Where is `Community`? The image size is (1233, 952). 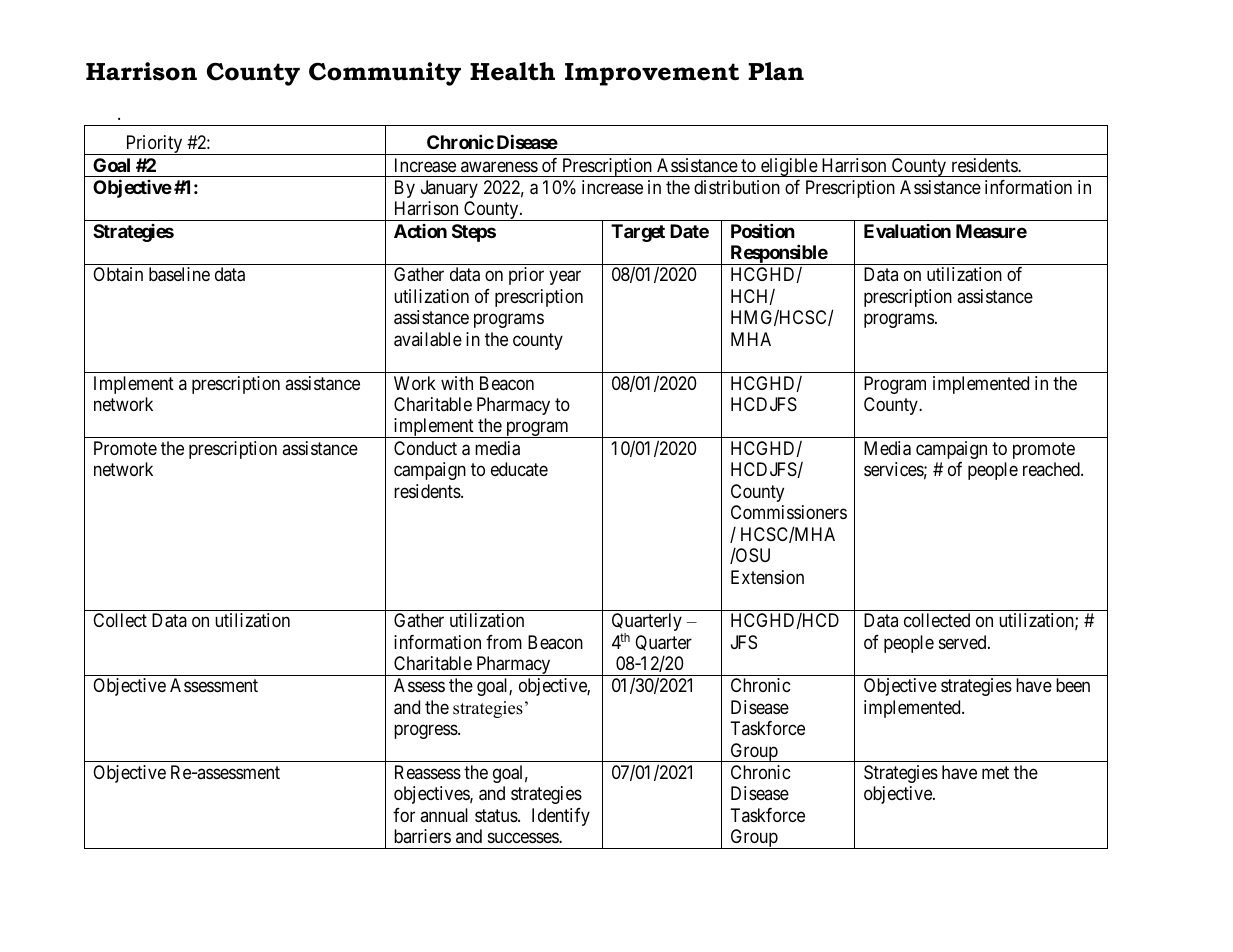
Community is located at coordinates (385, 74).
